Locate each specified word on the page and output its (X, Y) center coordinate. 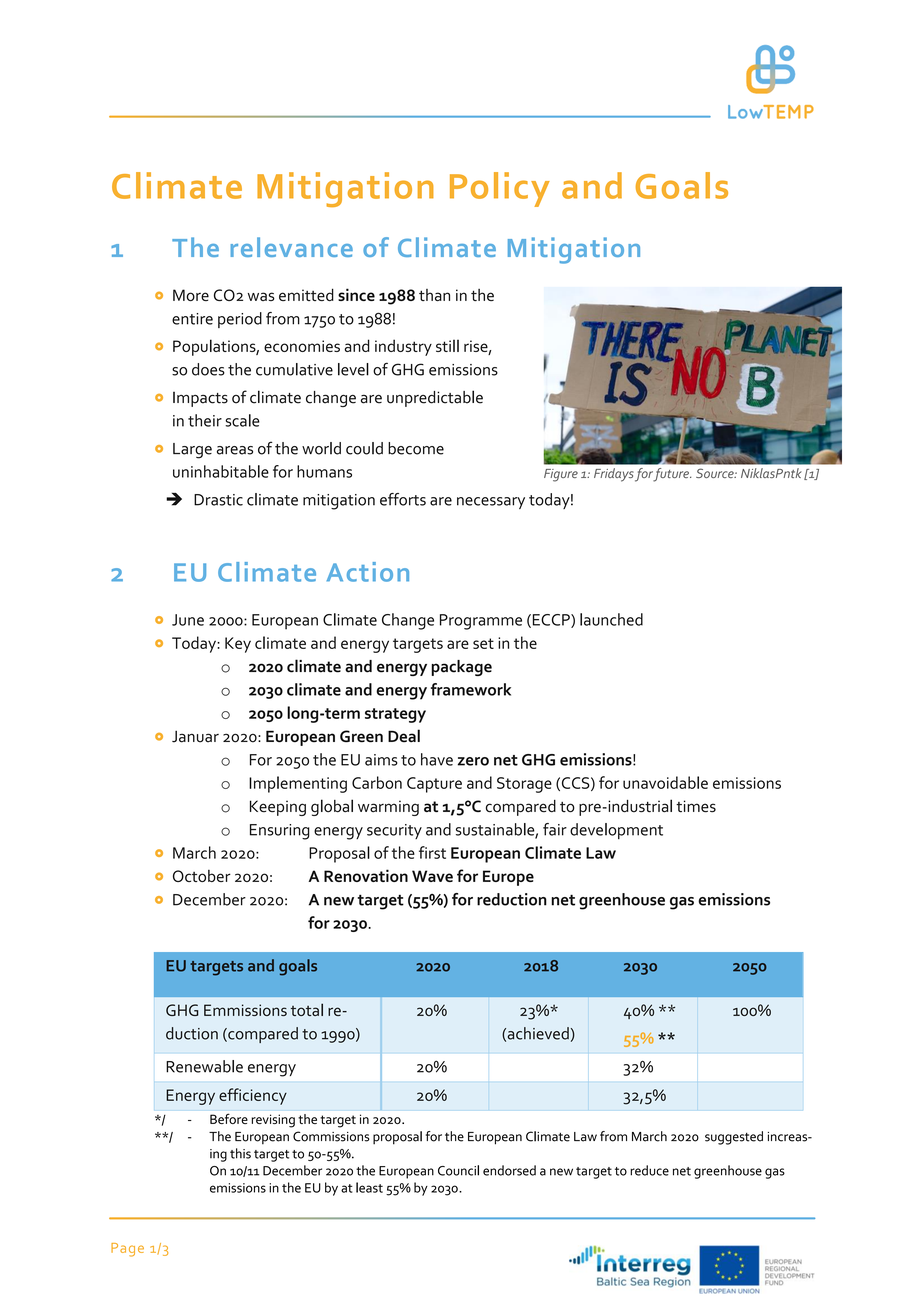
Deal (404, 736)
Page (127, 1250)
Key (238, 645)
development (616, 831)
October (202, 876)
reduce (649, 1170)
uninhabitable (221, 471)
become (416, 448)
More (191, 295)
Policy (500, 189)
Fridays (614, 475)
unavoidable (665, 782)
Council (458, 1170)
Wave (432, 876)
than (434, 295)
